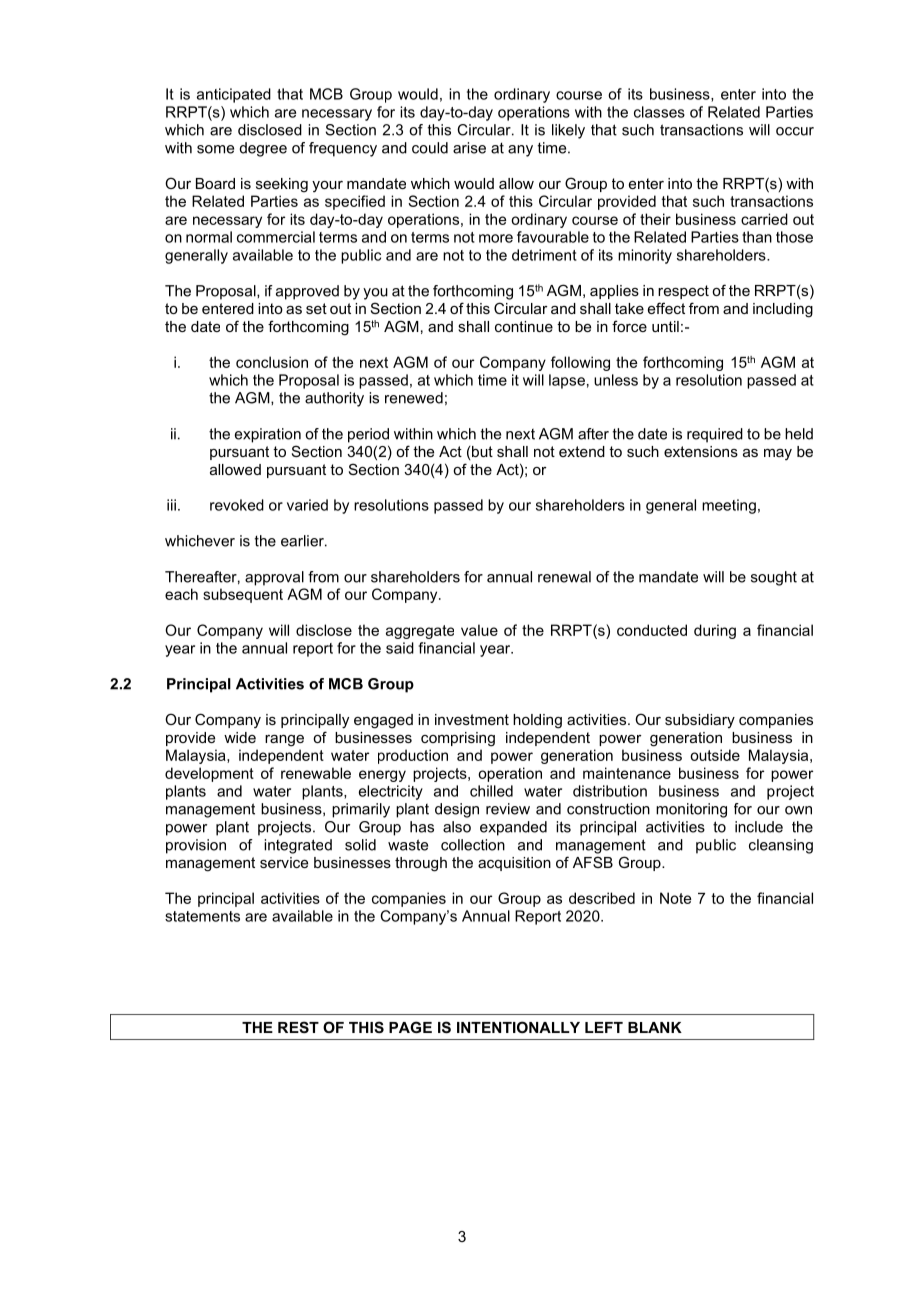 This document has height=1308, width=924. I want to click on required, so click(715, 435).
